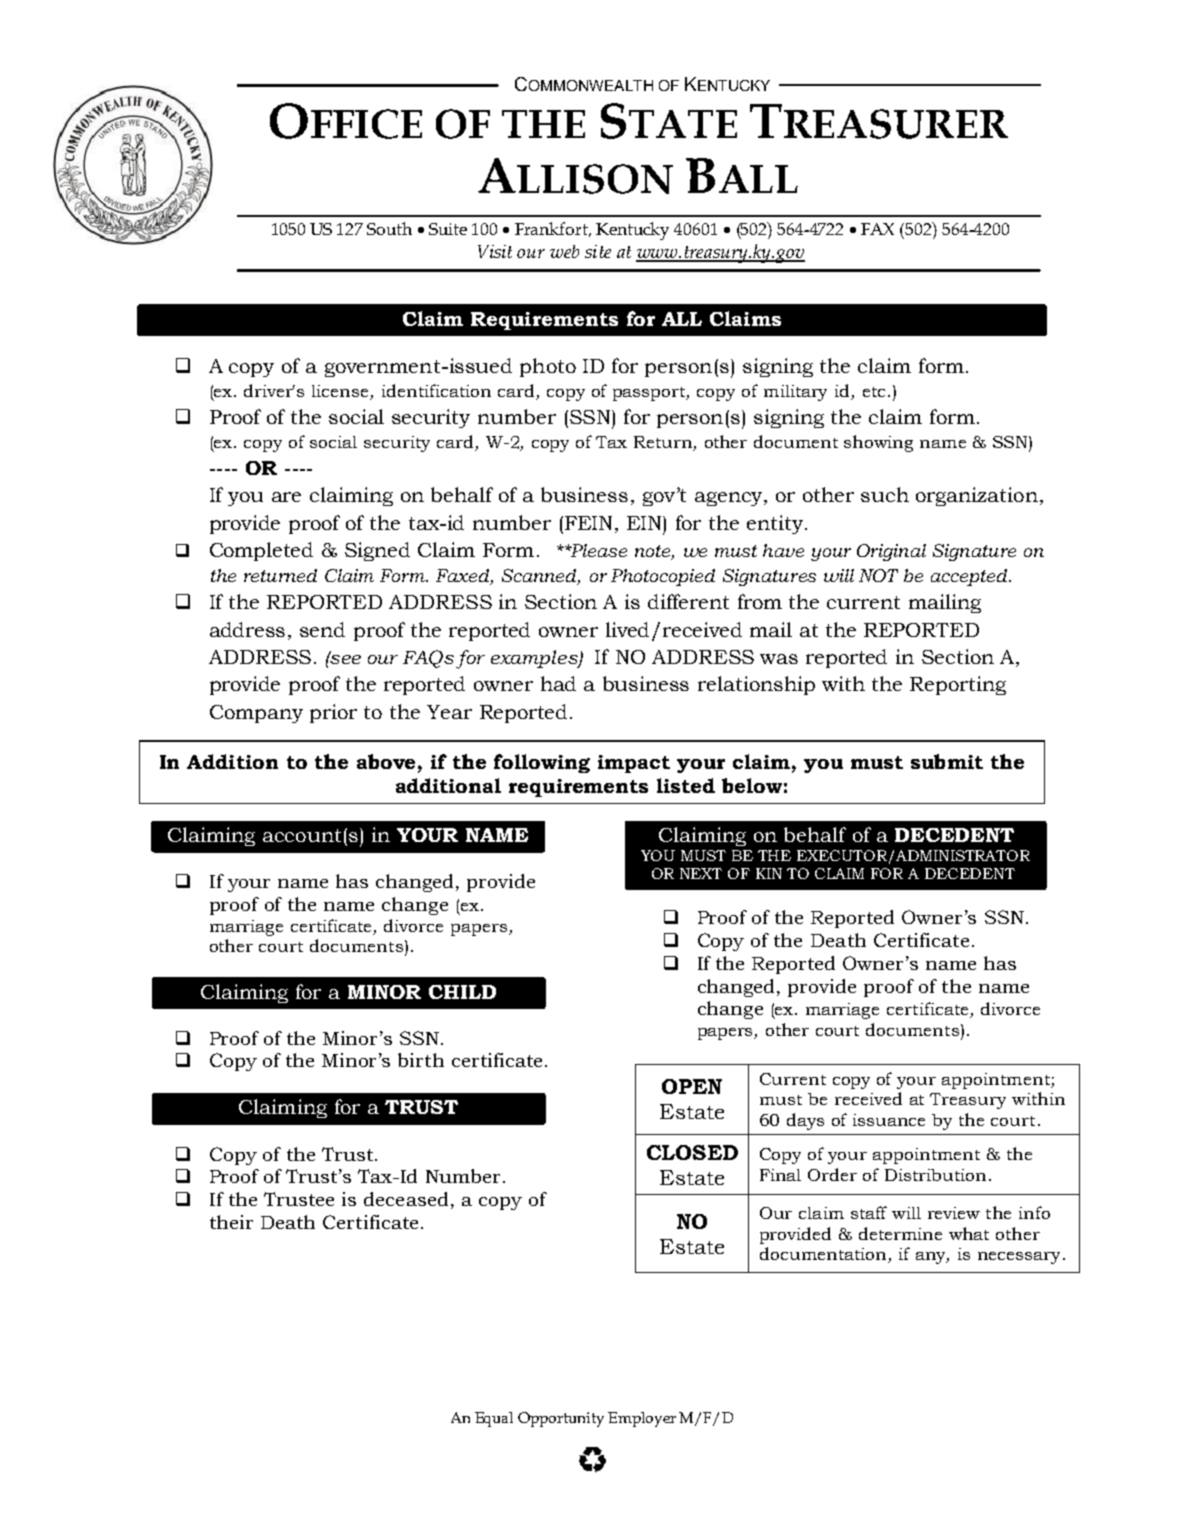 This page has width=1184, height=1532. Describe the element at coordinates (598, 251) in the page. I see `site` at that location.
